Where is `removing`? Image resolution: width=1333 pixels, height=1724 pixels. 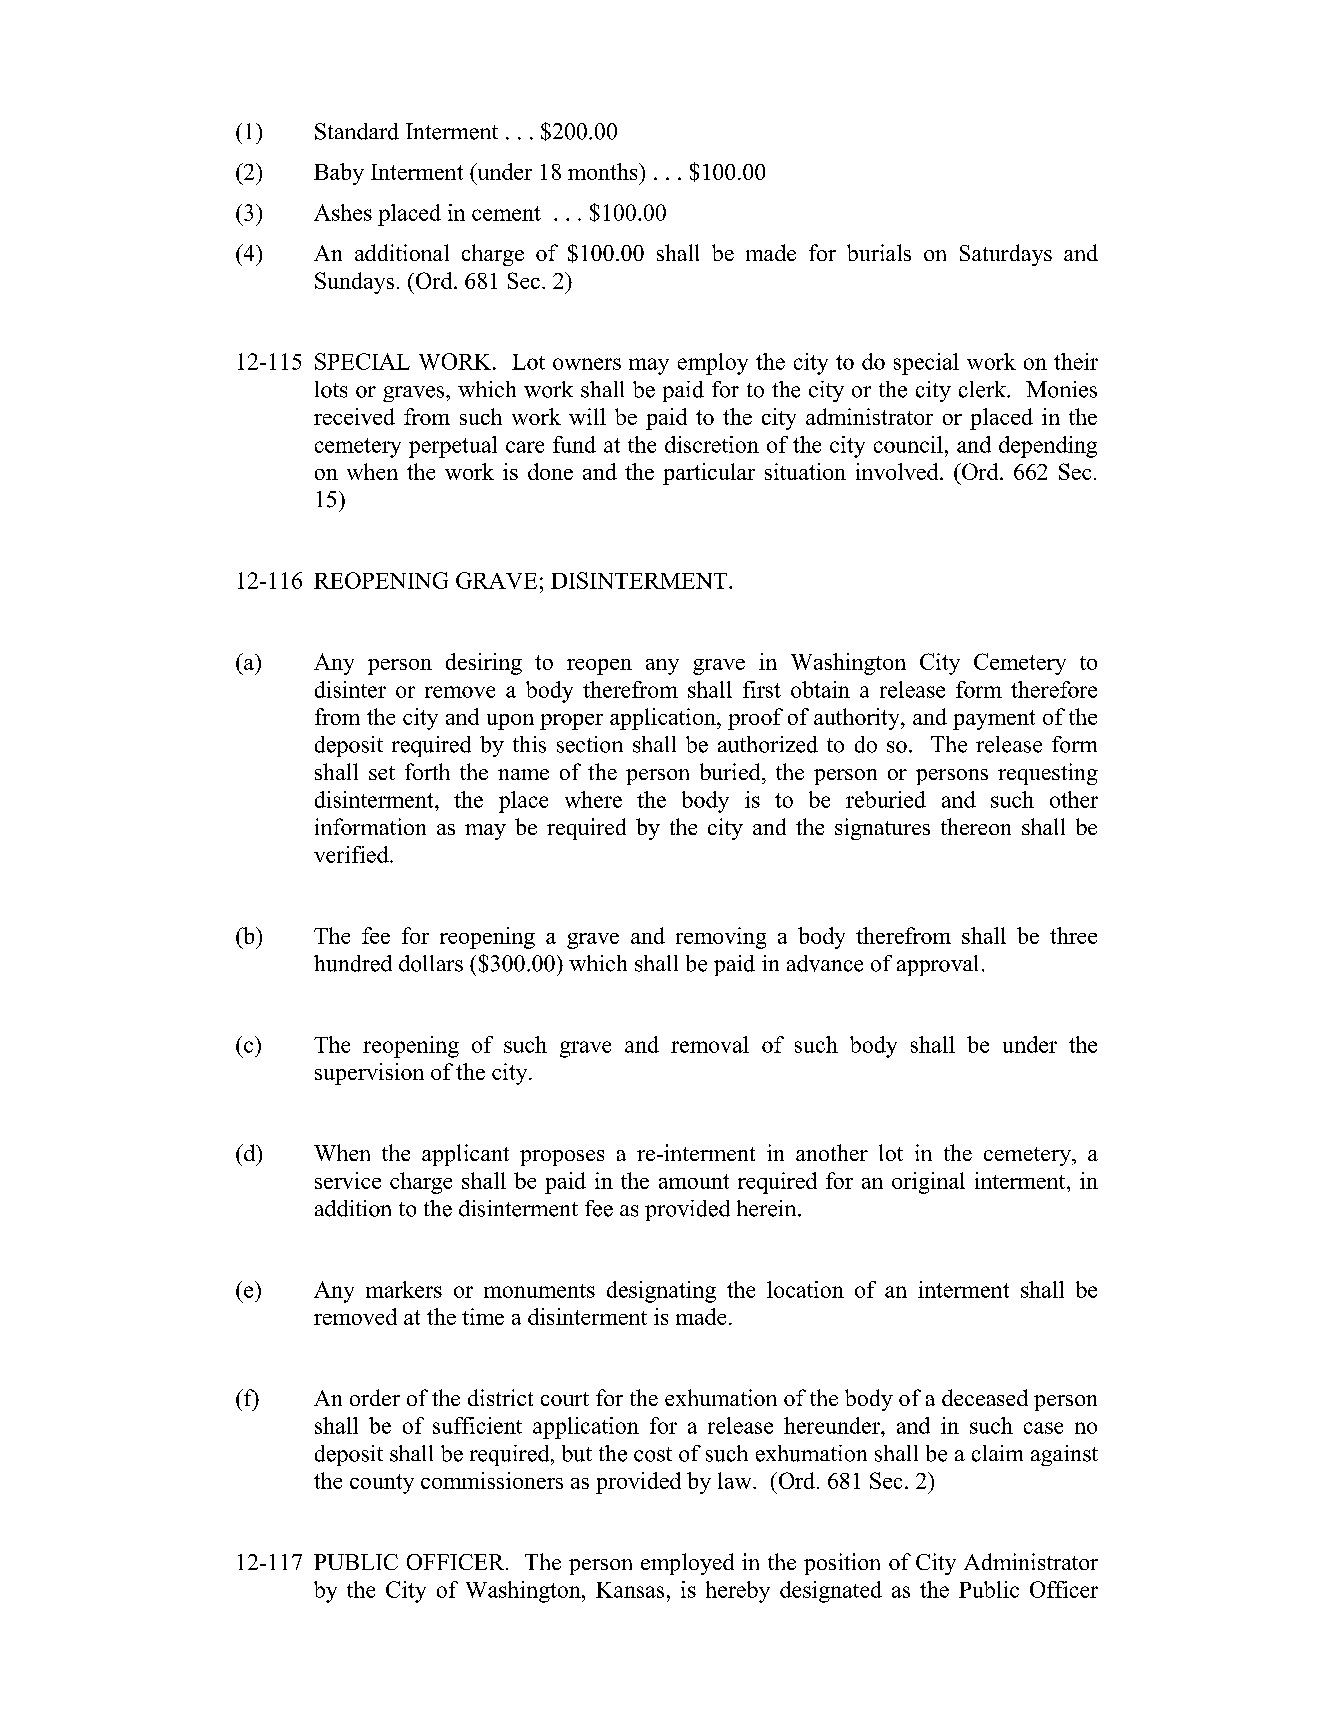
removing is located at coordinates (721, 938).
